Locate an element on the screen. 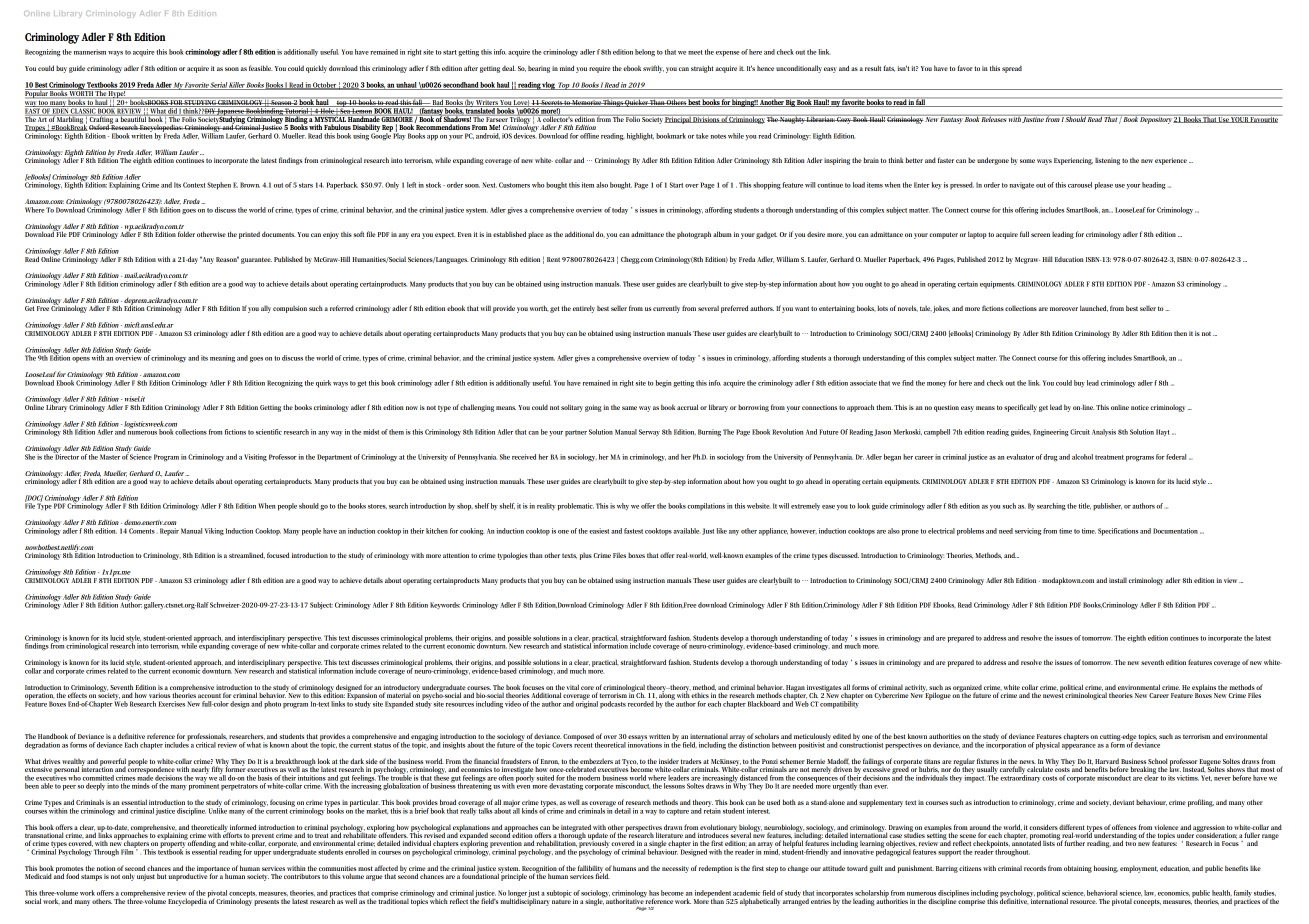 The width and height of the screenshot is (1309, 924). Serial is located at coordinates (218, 86).
